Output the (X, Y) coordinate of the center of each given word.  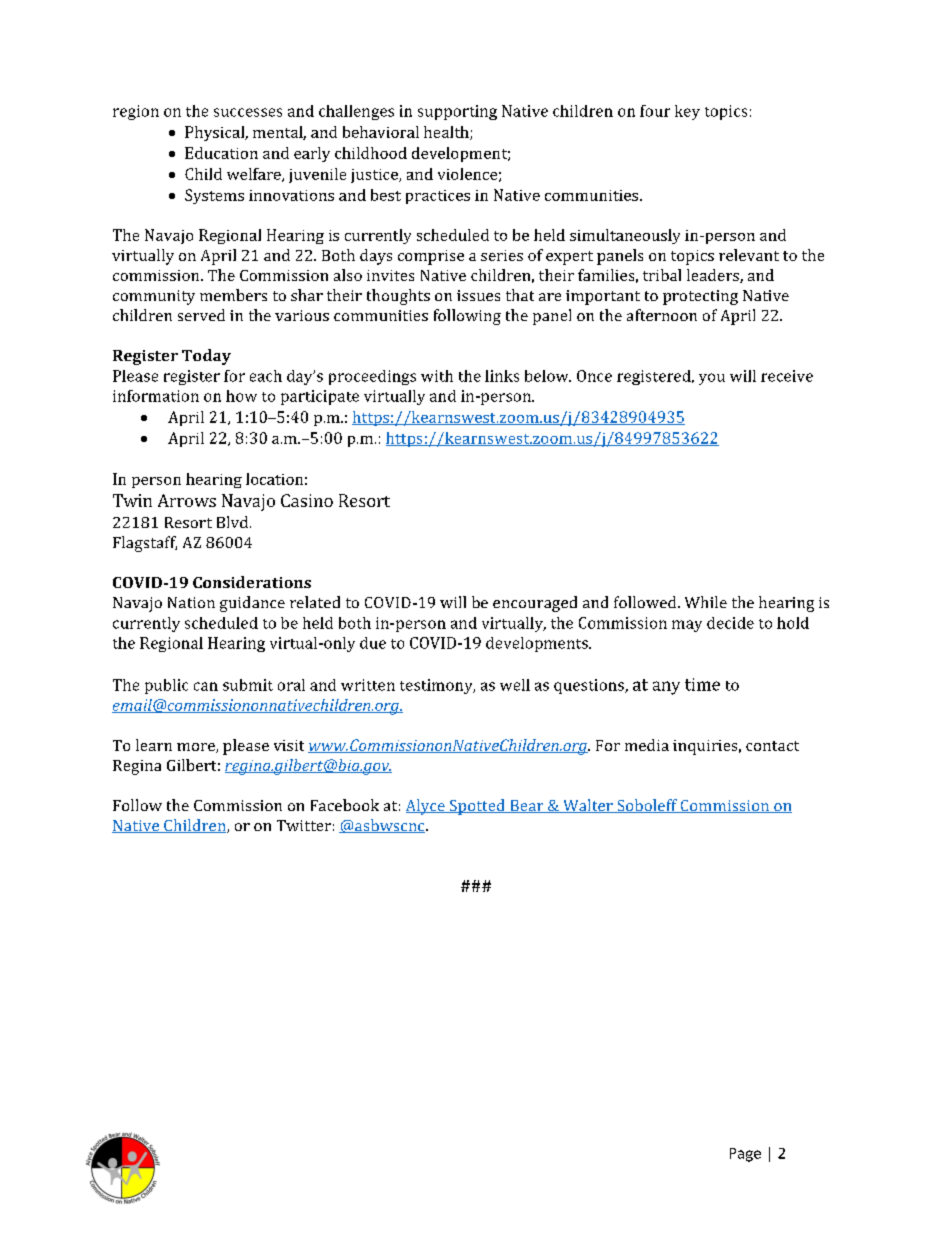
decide (730, 623)
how (241, 396)
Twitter (304, 825)
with (437, 376)
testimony (437, 686)
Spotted (477, 807)
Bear (527, 806)
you (712, 379)
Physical (216, 133)
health (447, 133)
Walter (588, 806)
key (687, 112)
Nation (191, 602)
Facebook (345, 805)
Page (745, 1155)
